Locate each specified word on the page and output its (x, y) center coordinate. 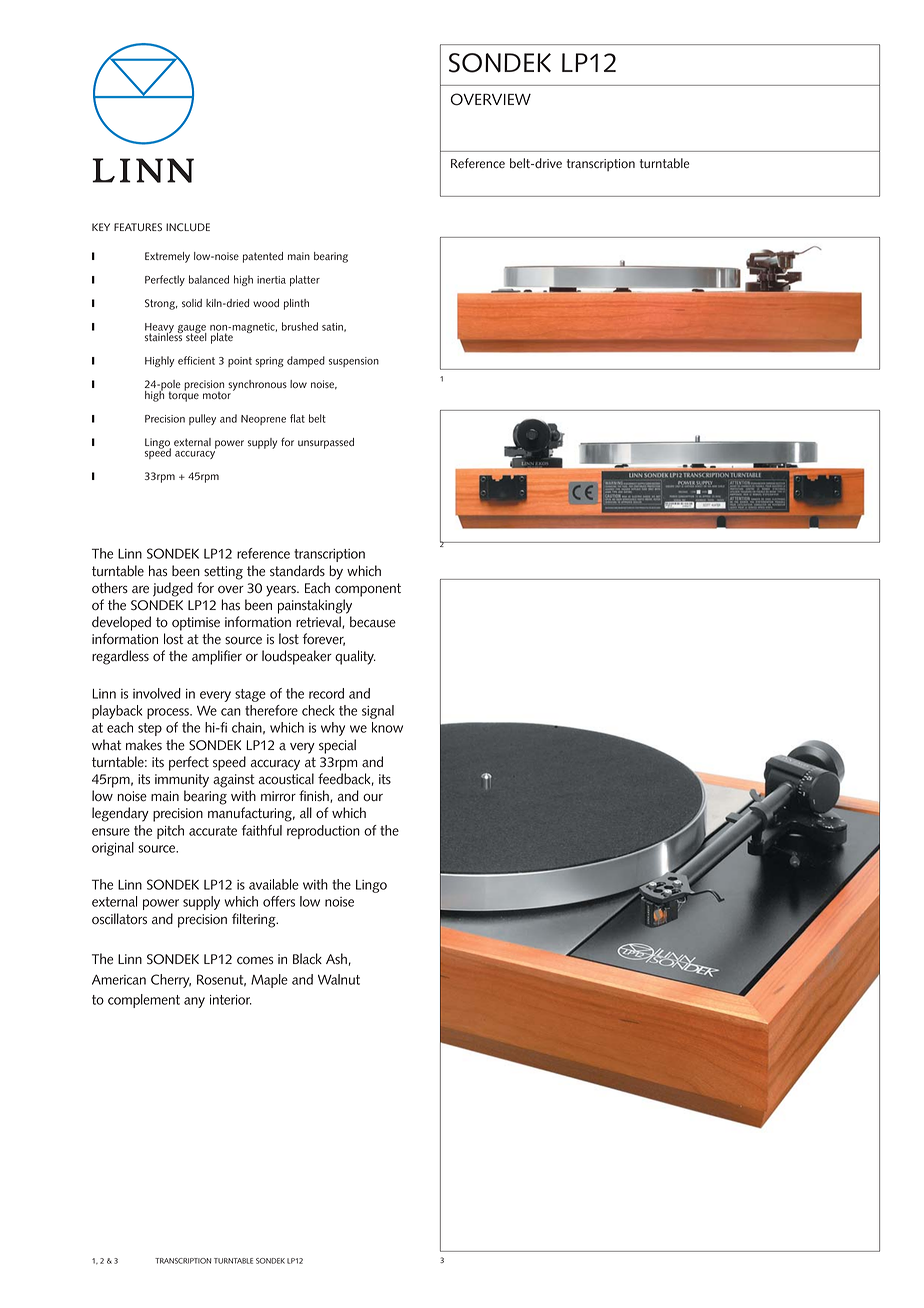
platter (305, 280)
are (140, 589)
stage (250, 695)
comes (255, 960)
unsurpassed (326, 443)
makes (144, 745)
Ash (336, 959)
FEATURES (138, 227)
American (119, 980)
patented (263, 257)
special (337, 746)
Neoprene (263, 420)
